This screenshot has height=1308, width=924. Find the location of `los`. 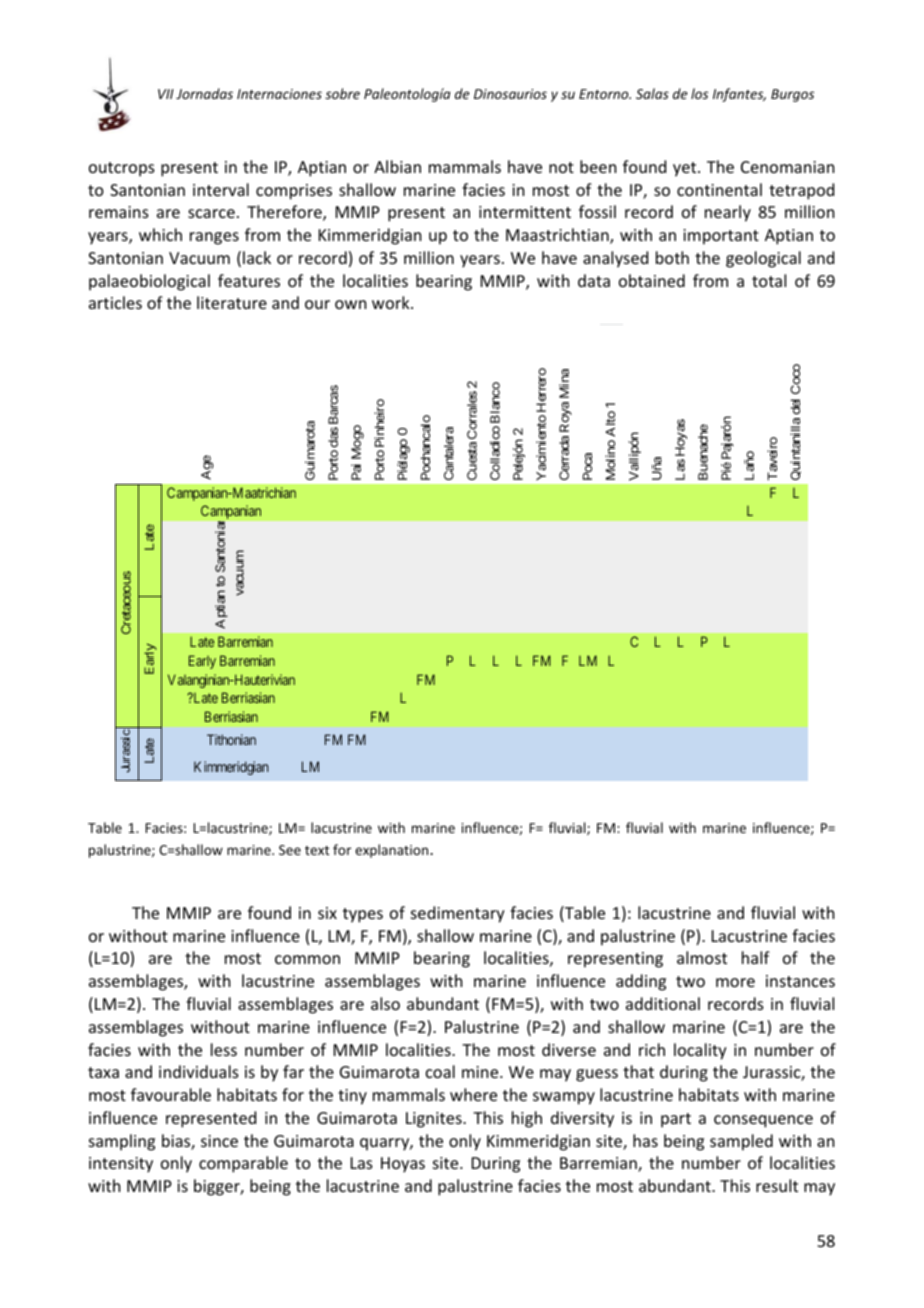

los is located at coordinates (699, 93).
